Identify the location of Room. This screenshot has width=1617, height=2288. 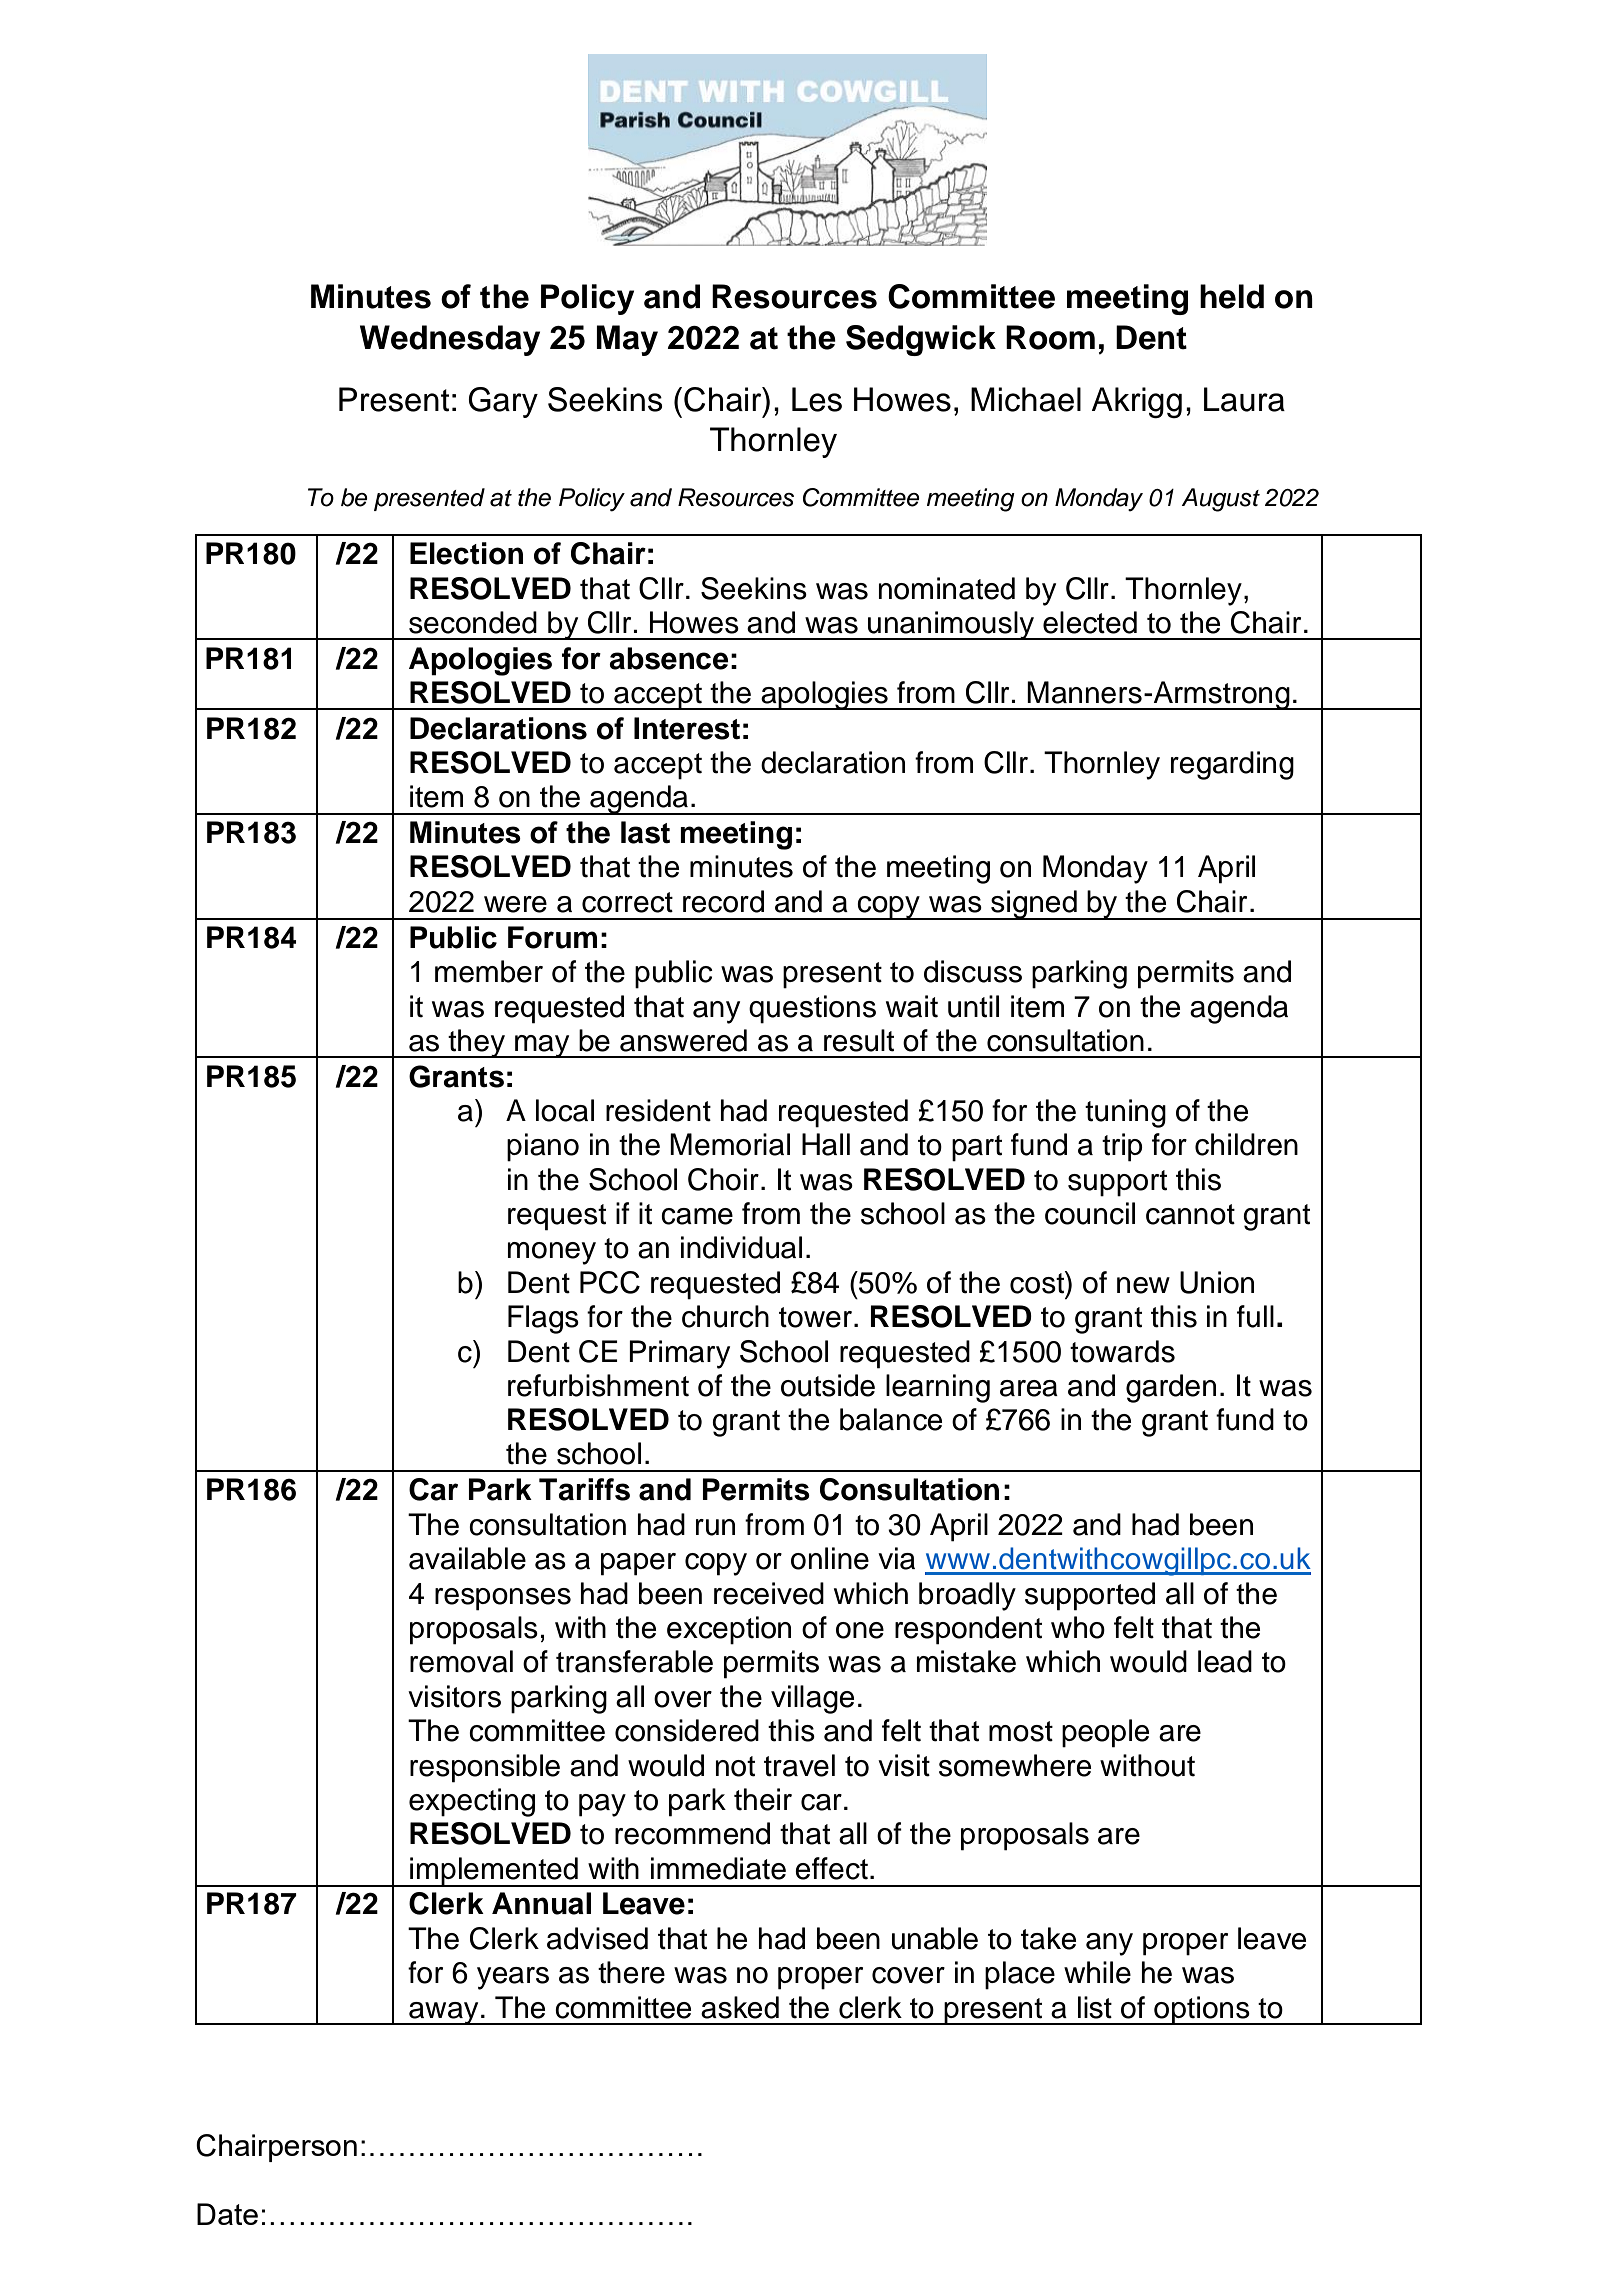
(1050, 337).
